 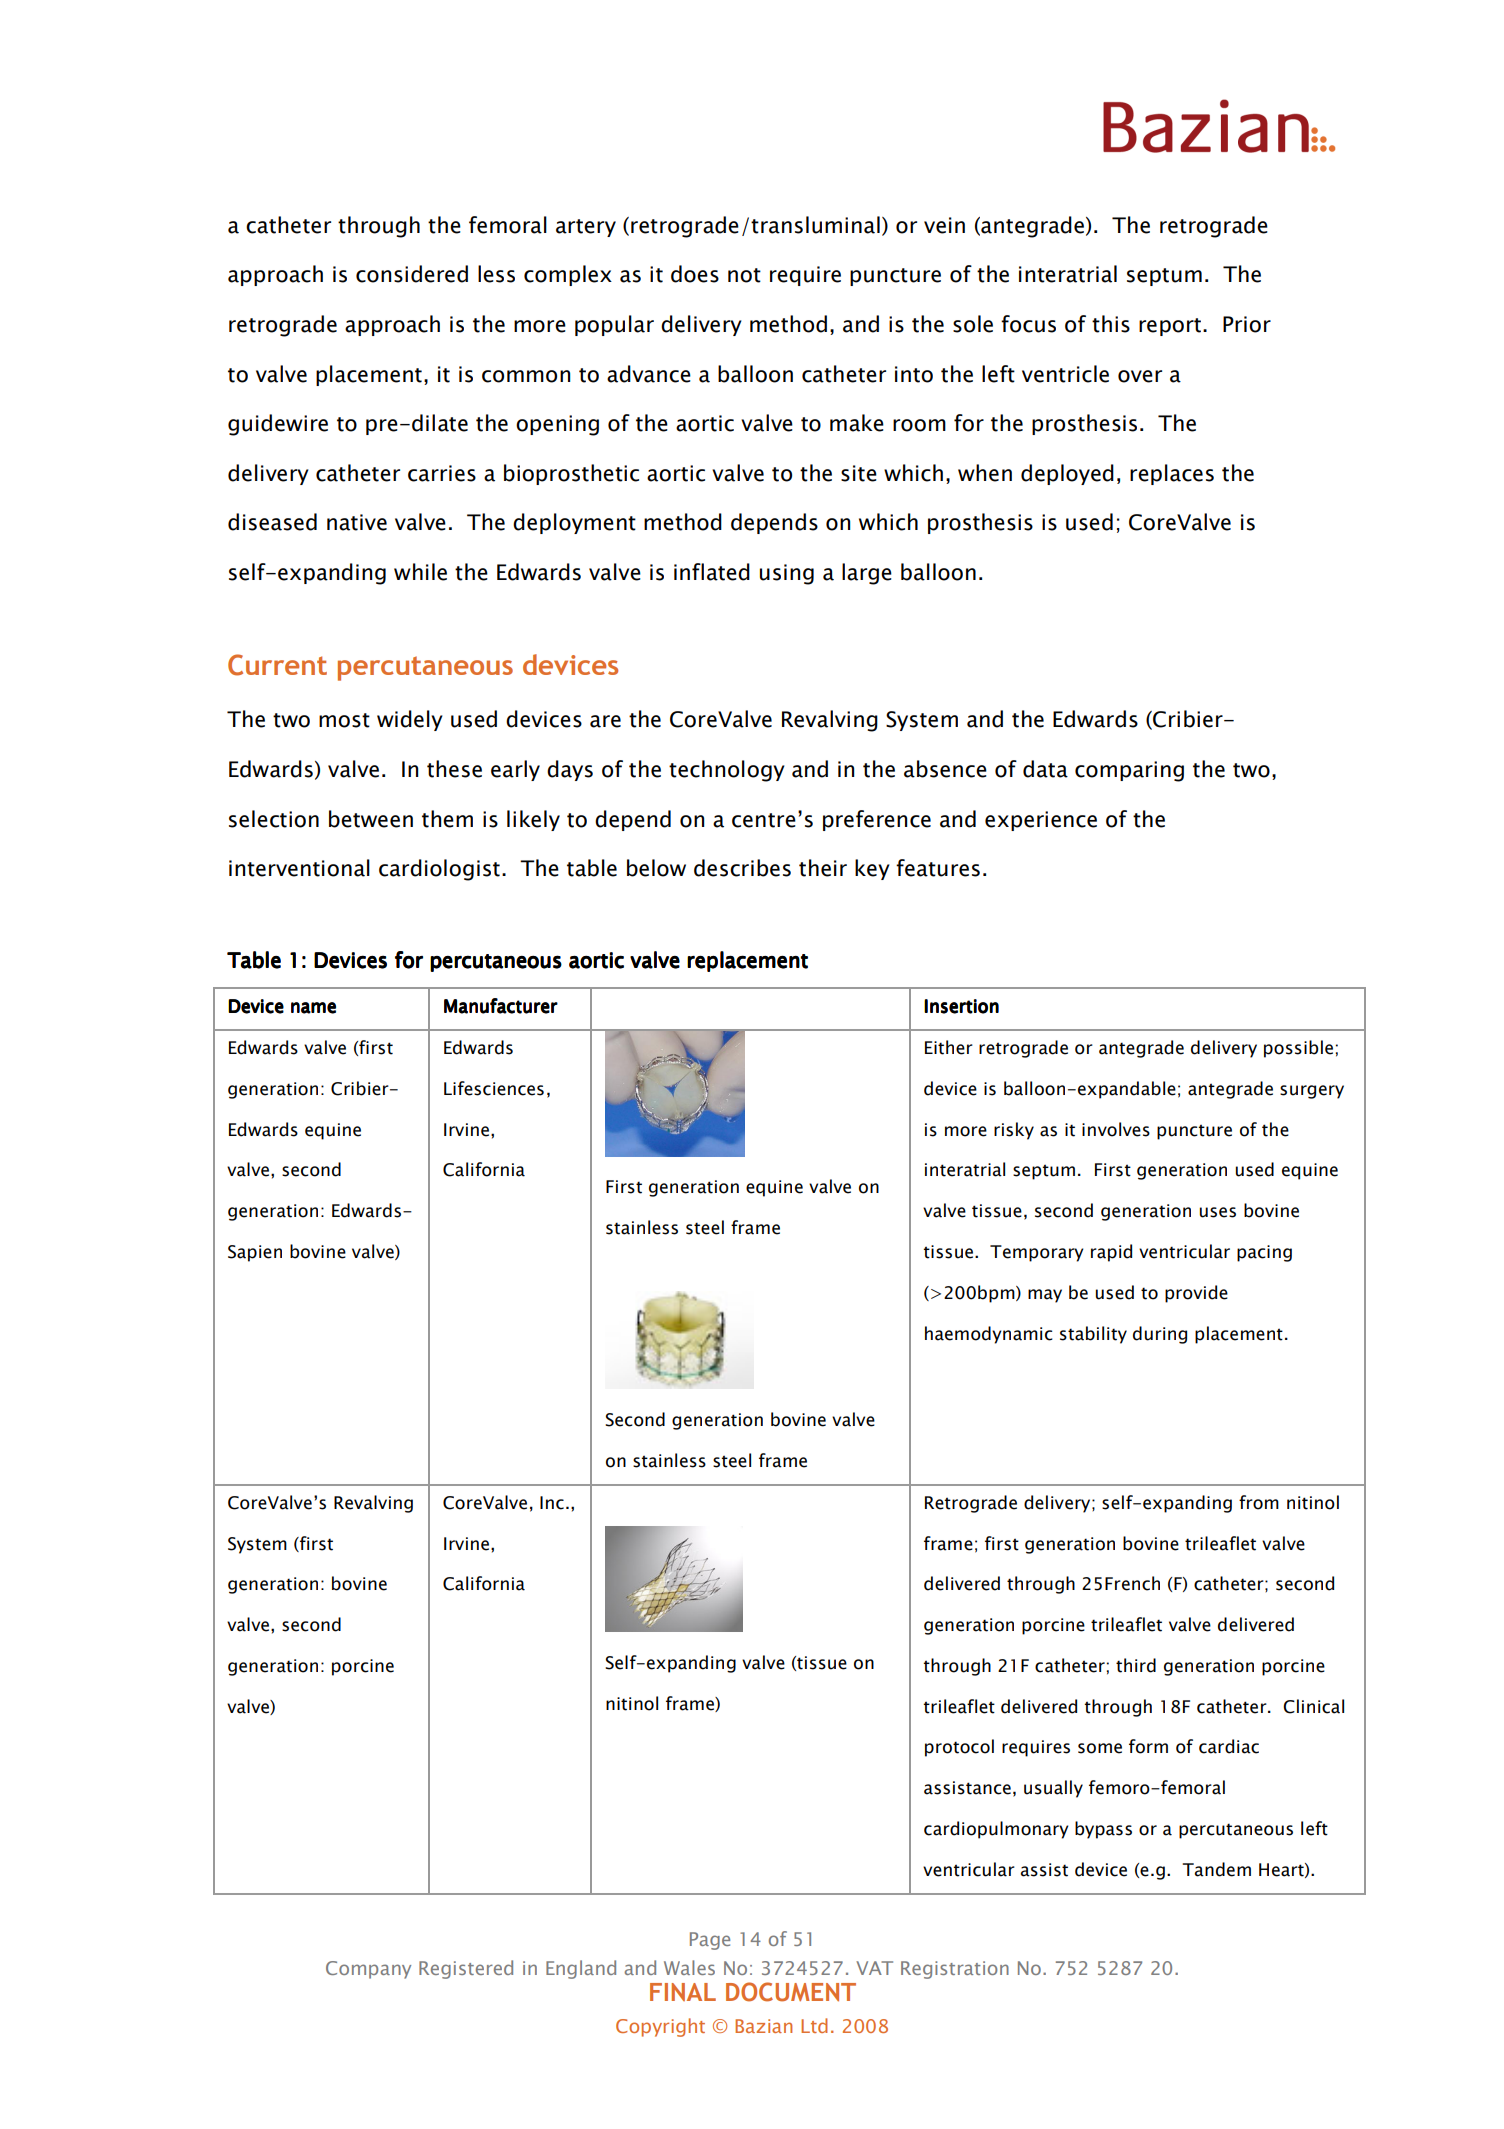 What do you see at coordinates (552, 1503) in the image?
I see `Inc` at bounding box center [552, 1503].
